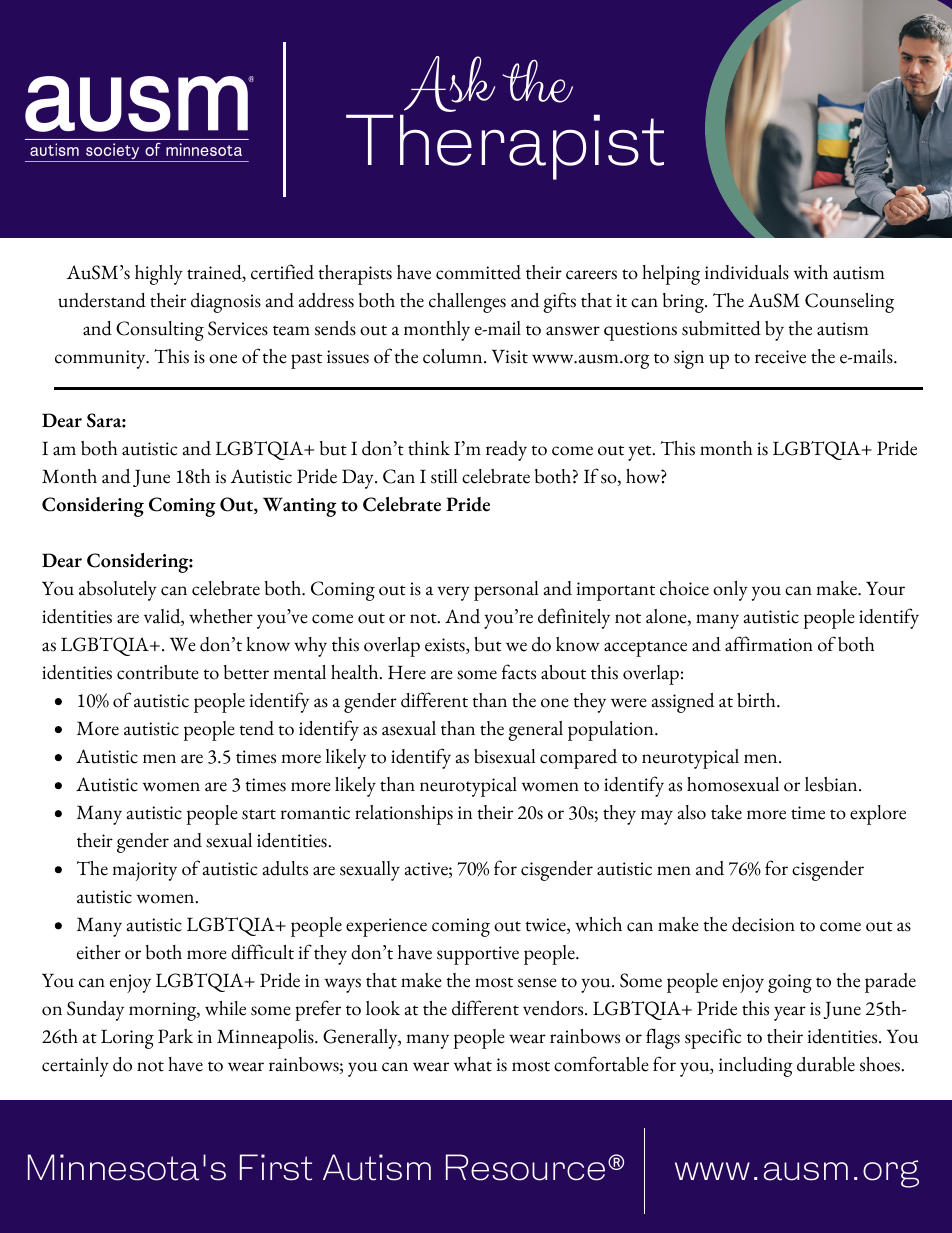 The height and width of the page is (1233, 952). What do you see at coordinates (276, 1167) in the page?
I see `First` at bounding box center [276, 1167].
